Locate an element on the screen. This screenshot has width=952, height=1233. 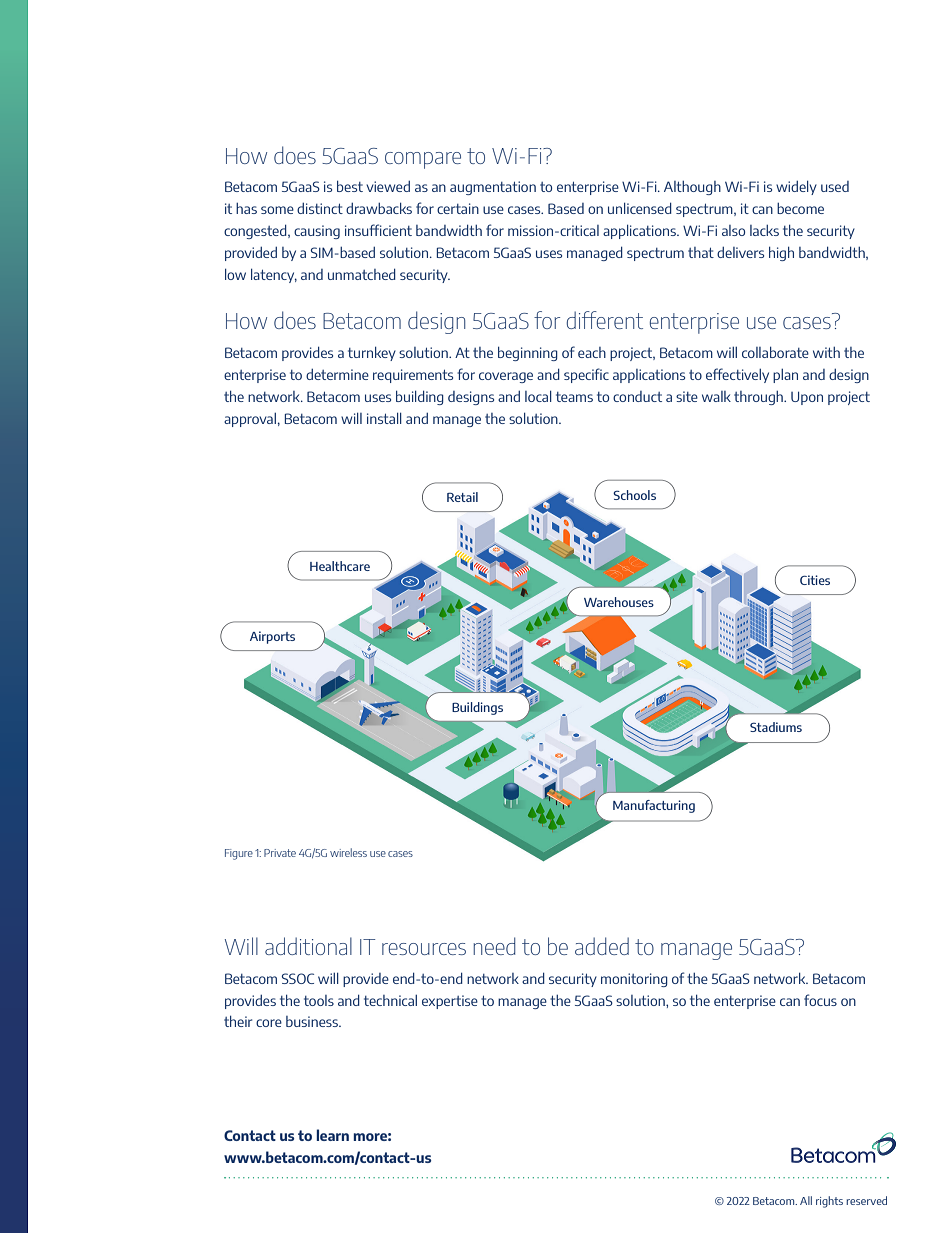
expertise is located at coordinates (450, 1002).
